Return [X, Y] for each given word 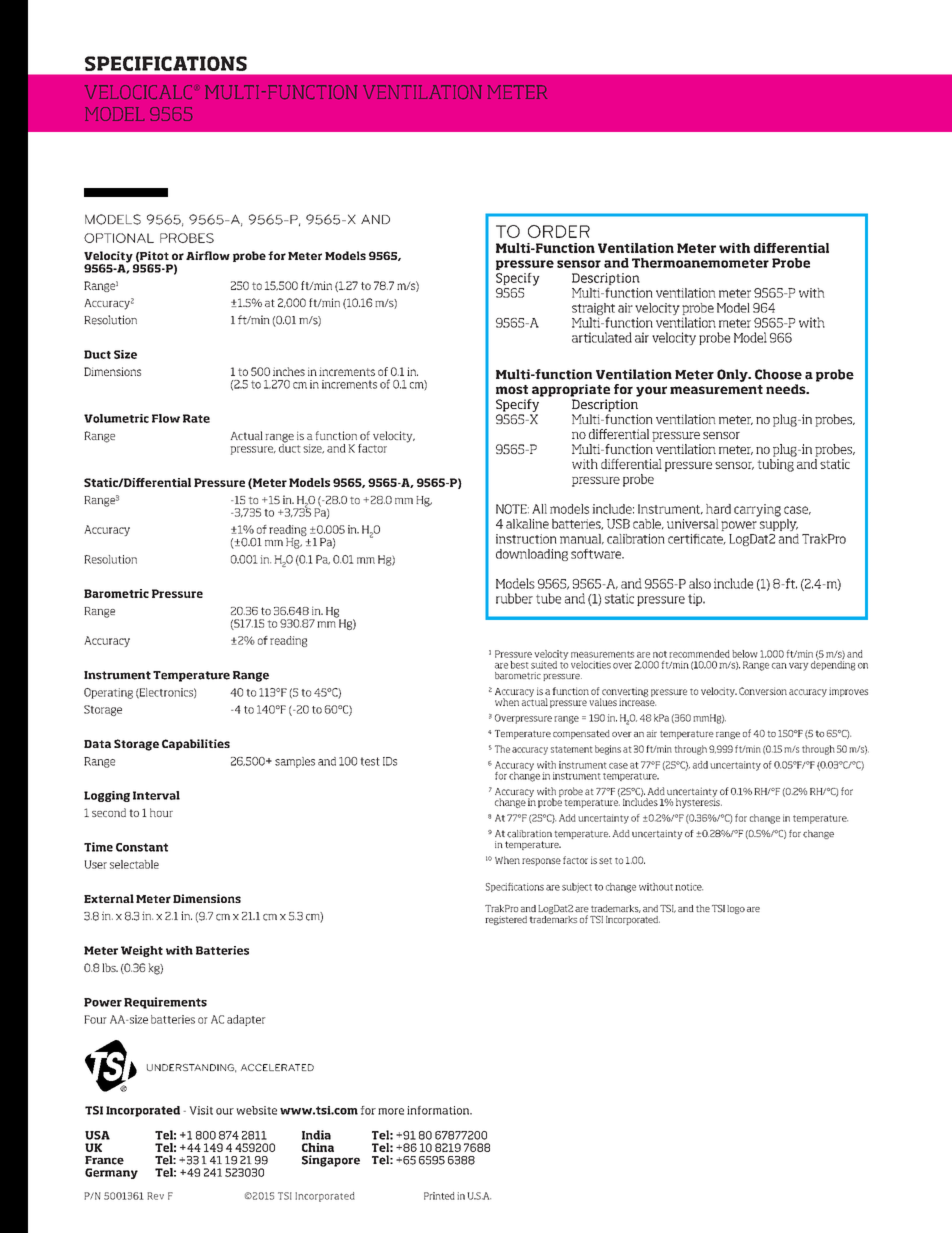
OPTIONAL [119, 238]
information [439, 1110]
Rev [155, 1196]
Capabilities [196, 744]
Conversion [763, 691]
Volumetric [116, 418]
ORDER [559, 231]
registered [506, 920]
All [539, 509]
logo [736, 909]
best [519, 665]
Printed [439, 1196]
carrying [757, 510]
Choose [778, 374]
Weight [142, 951]
